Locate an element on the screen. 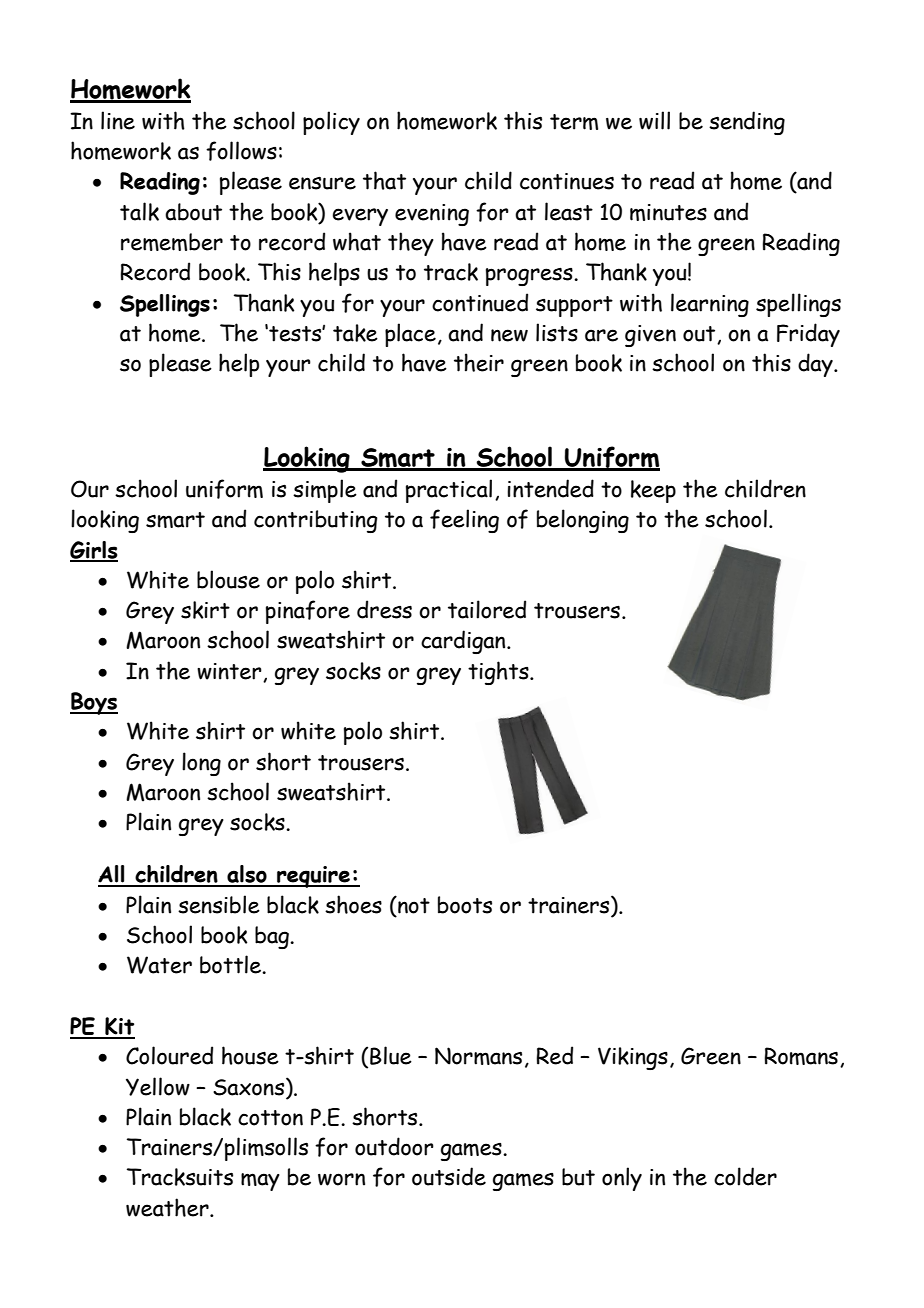 The image size is (924, 1308). tights is located at coordinates (499, 673).
